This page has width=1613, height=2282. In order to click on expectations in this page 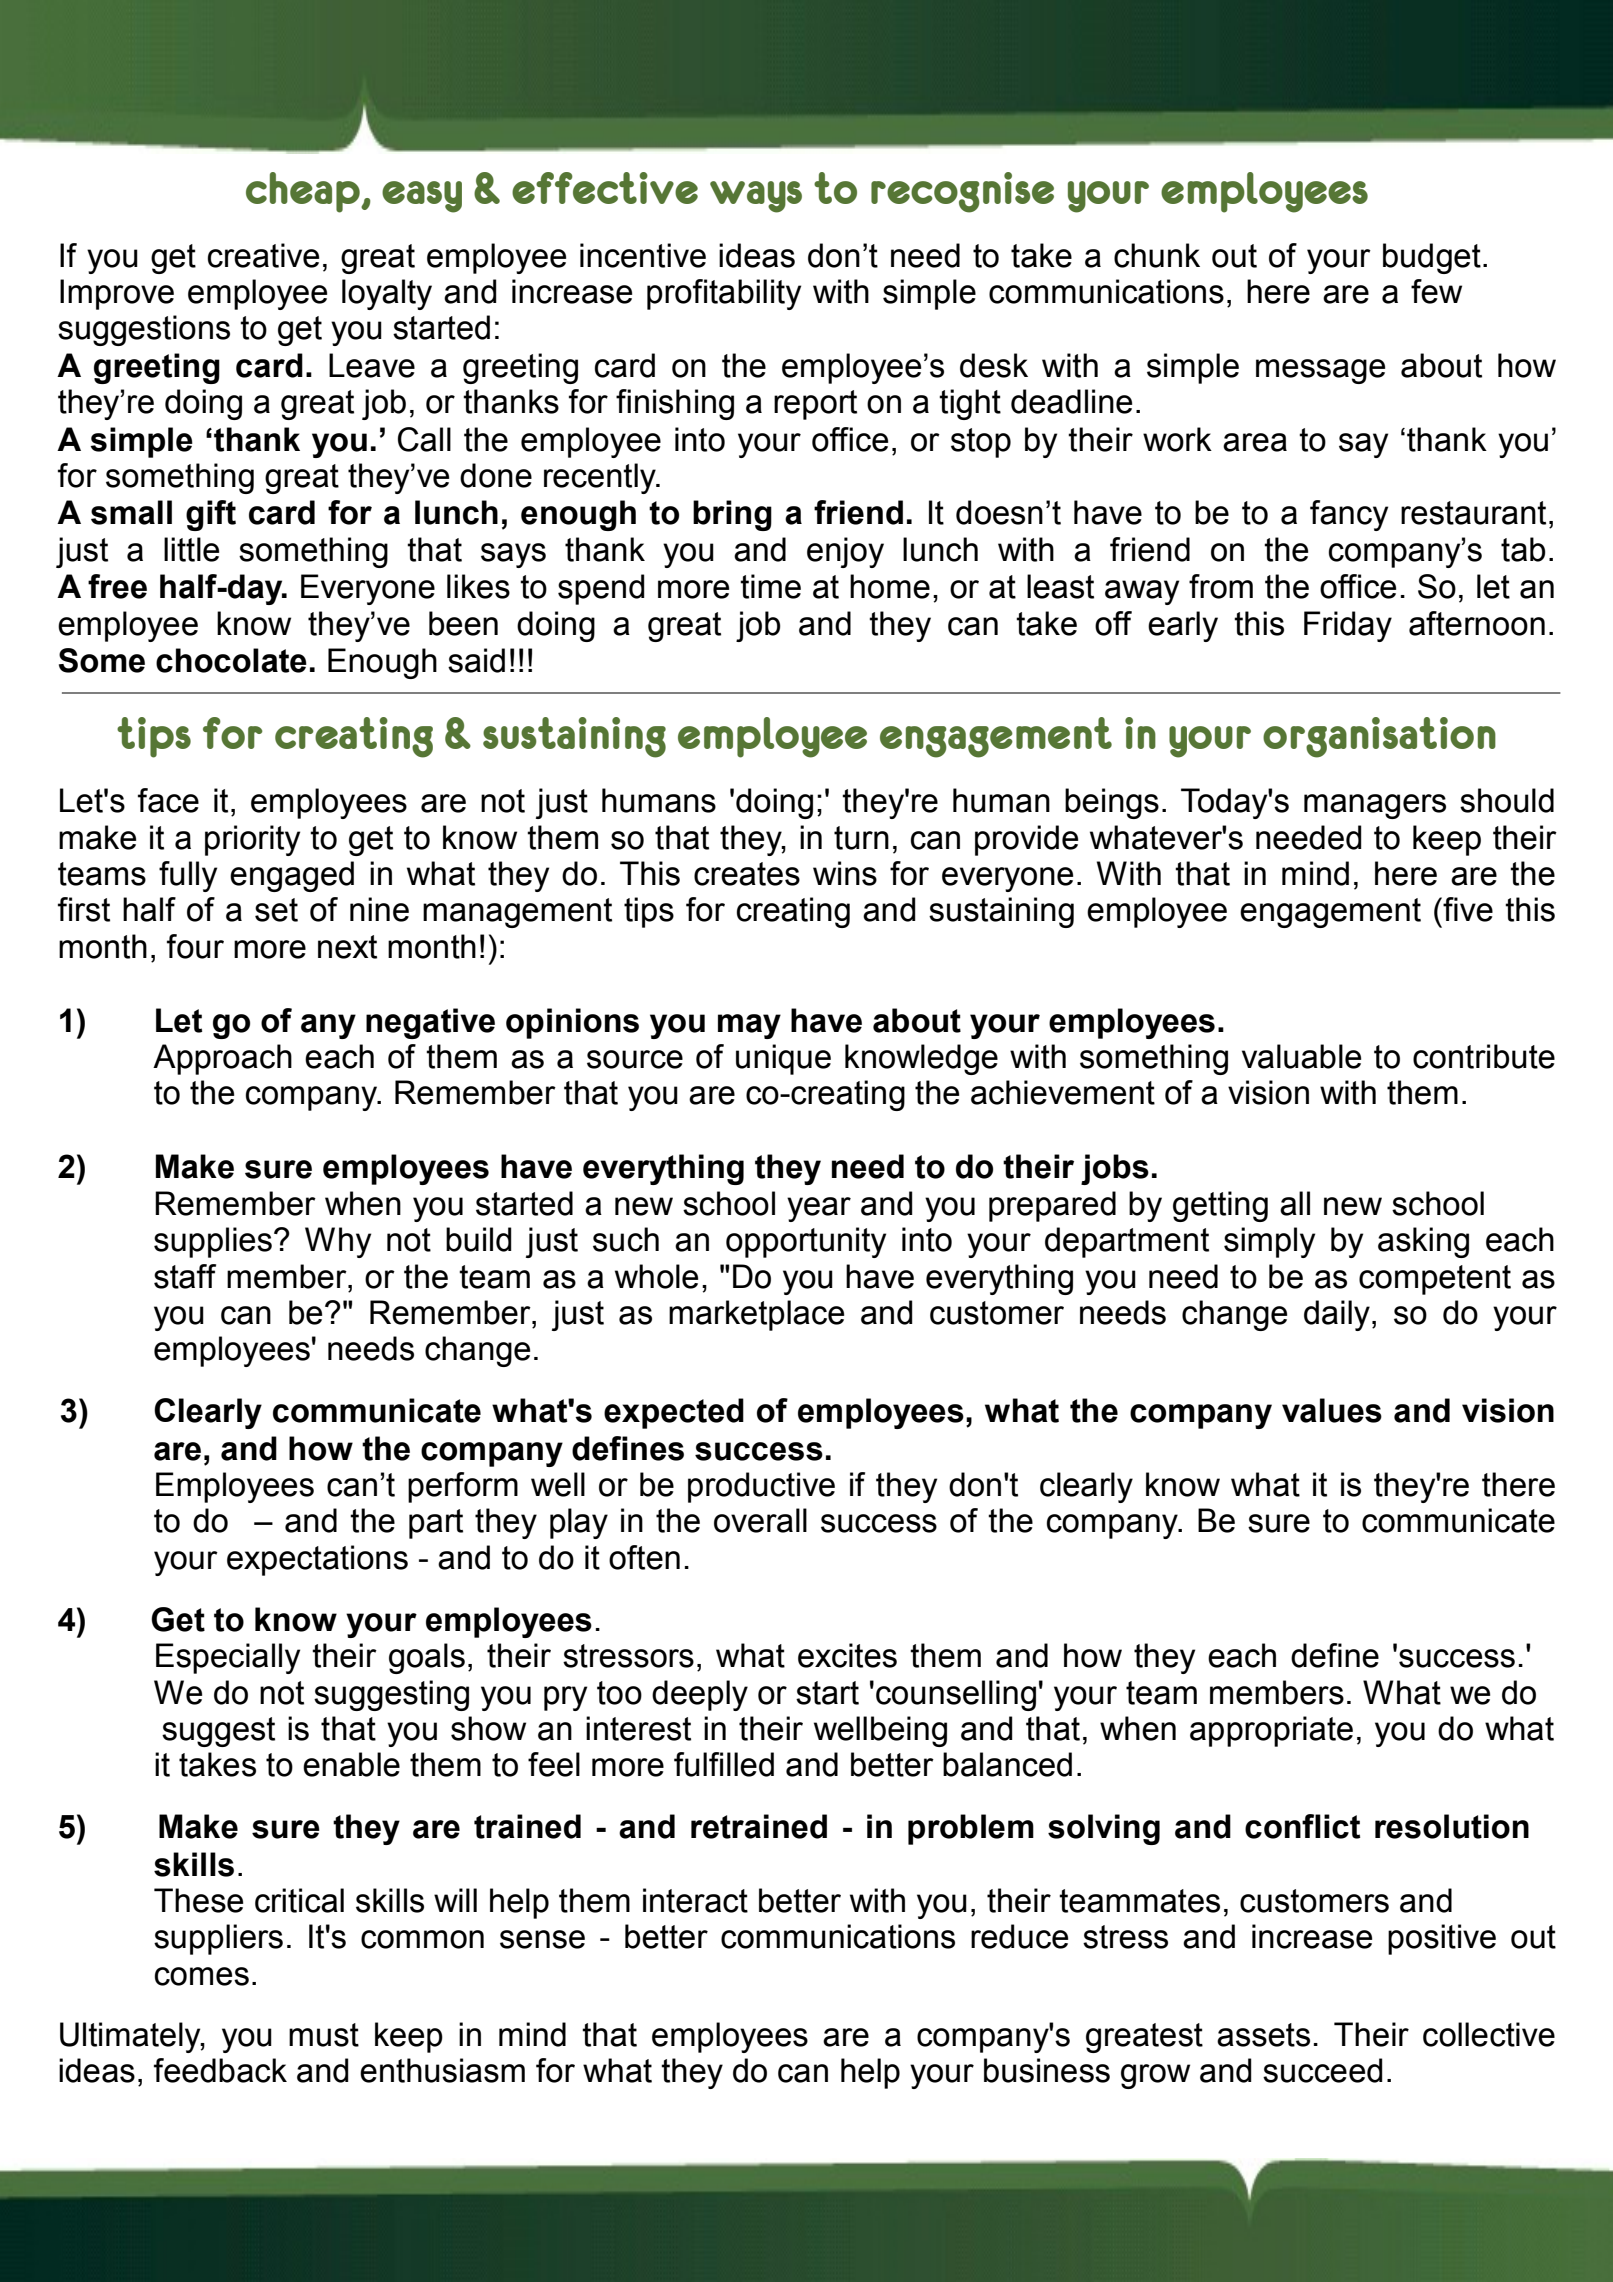, I will do `click(317, 1560)`.
